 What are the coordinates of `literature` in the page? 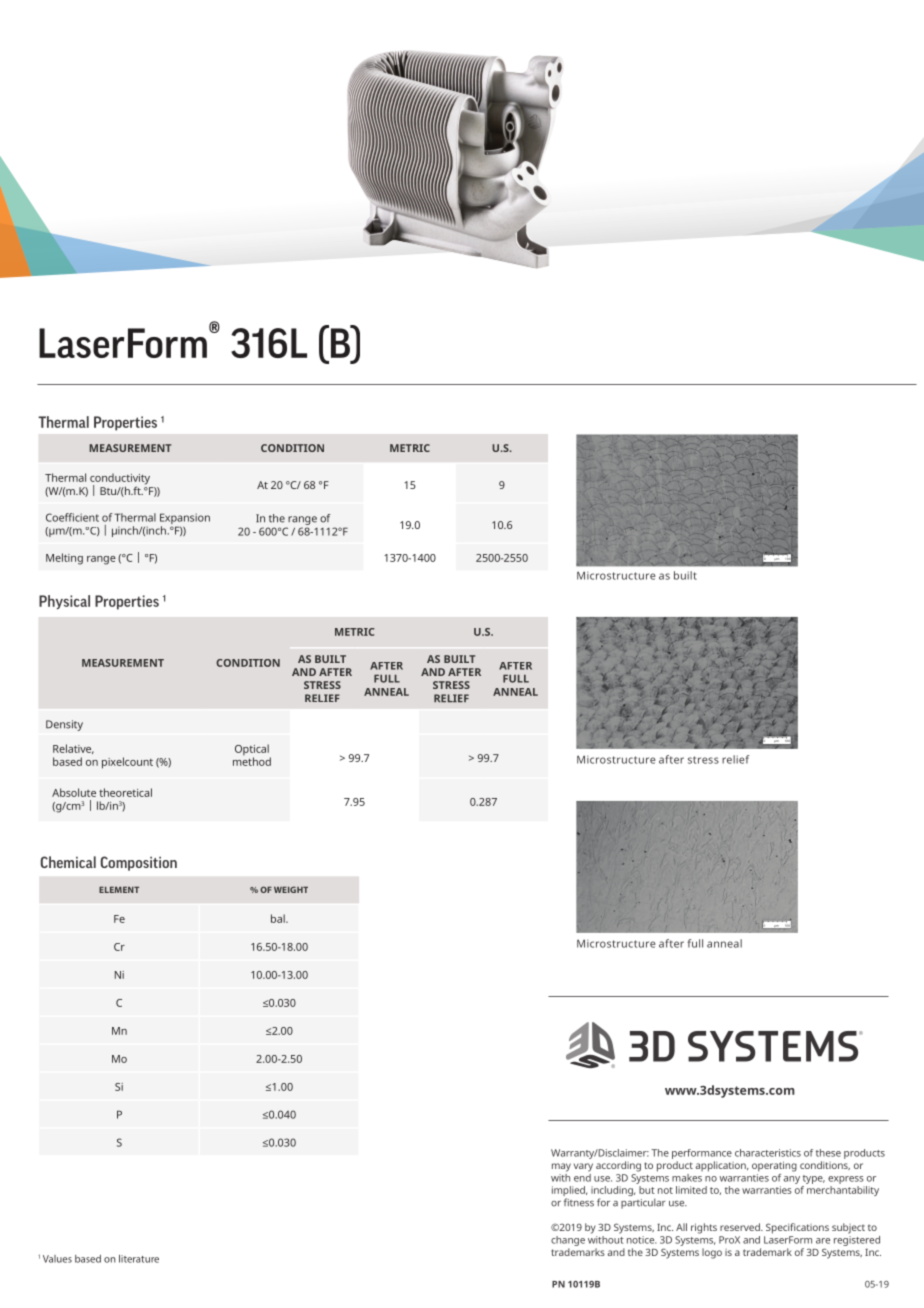 It's located at (139, 1259).
